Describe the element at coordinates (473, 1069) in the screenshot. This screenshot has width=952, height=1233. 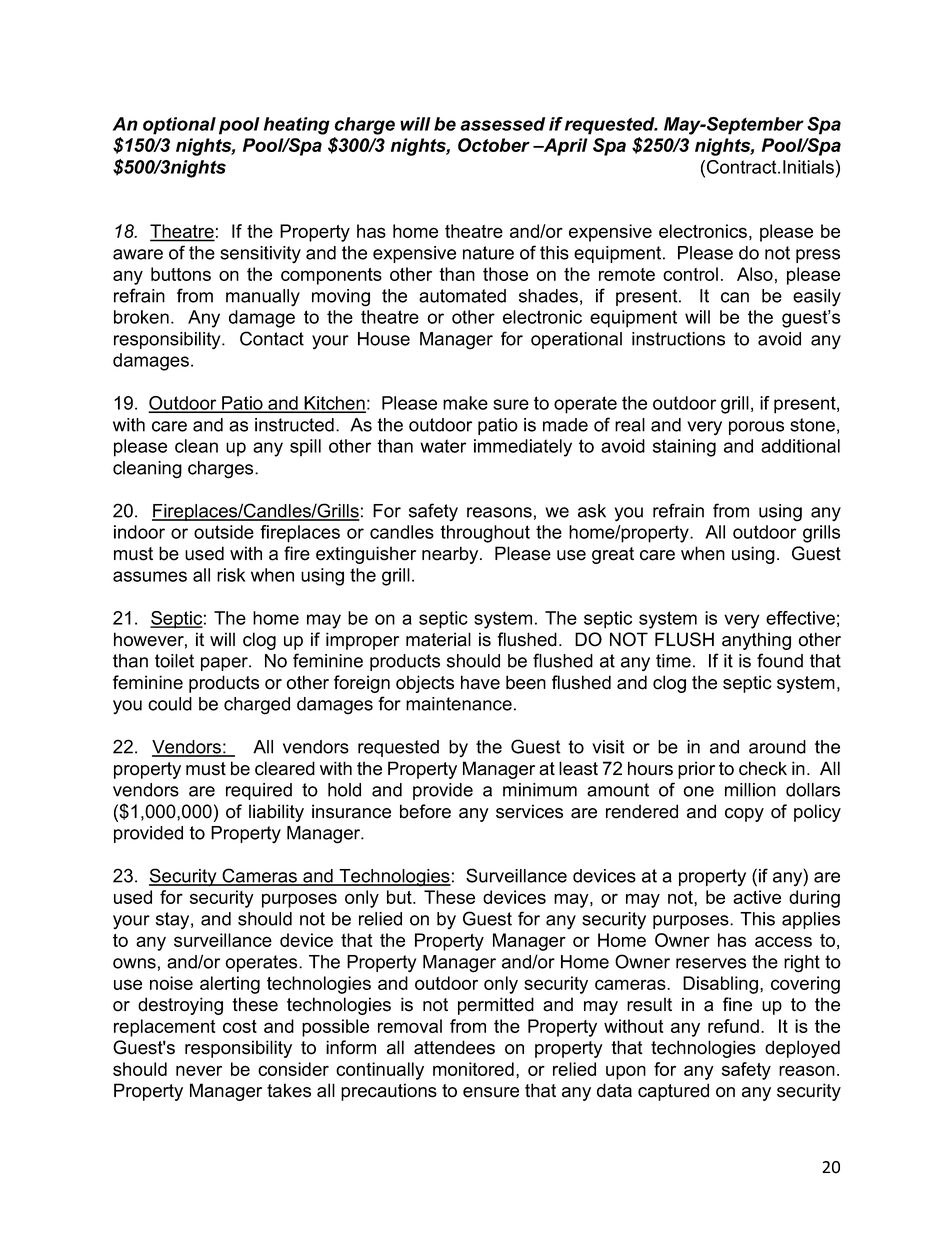
I see `monitored` at that location.
